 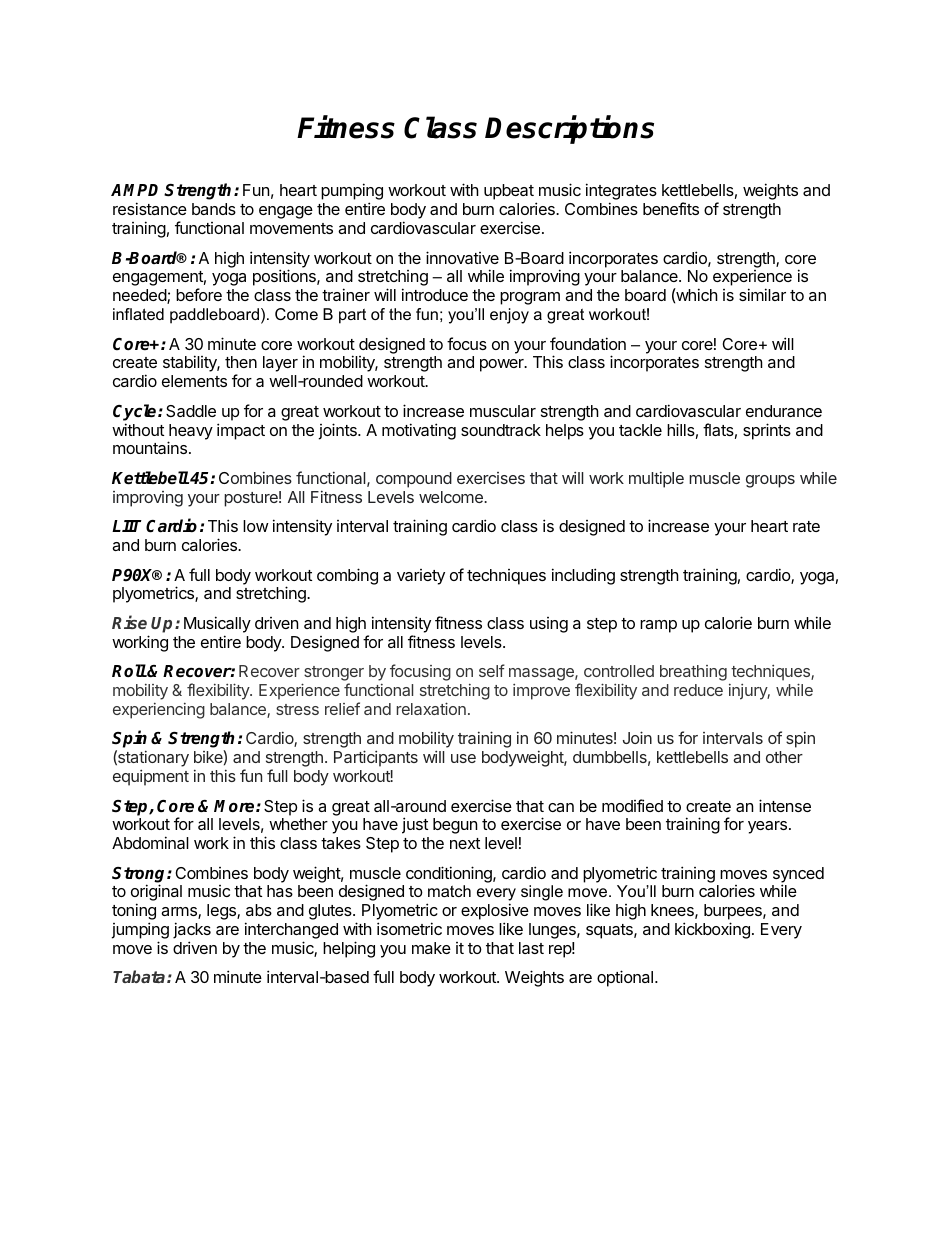 What do you see at coordinates (712, 930) in the screenshot?
I see `kickboxing` at bounding box center [712, 930].
